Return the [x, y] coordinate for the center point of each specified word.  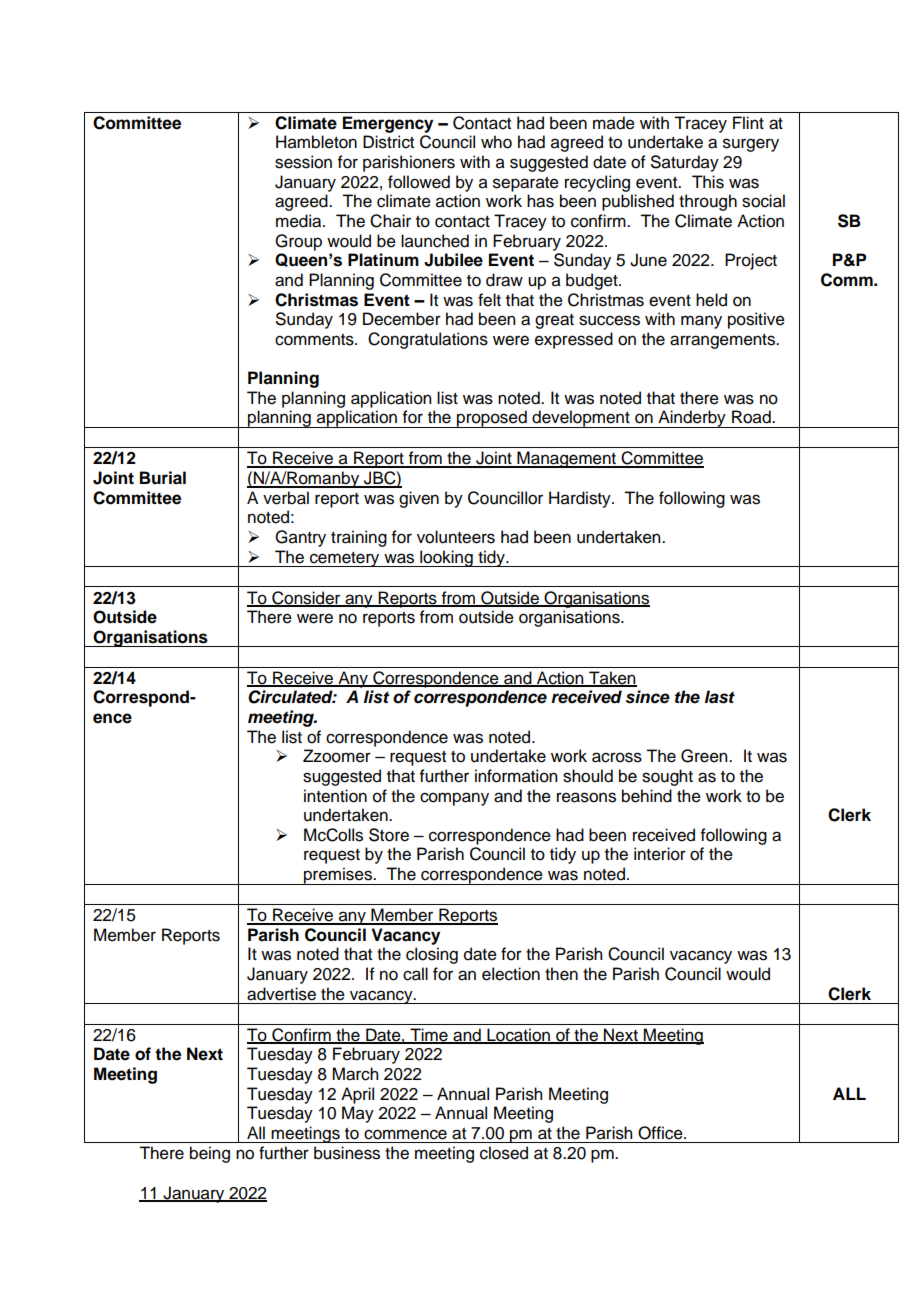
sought [667, 777]
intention [335, 796]
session [303, 162]
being [210, 1154]
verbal [286, 498]
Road [752, 417]
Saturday [685, 163]
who [496, 142]
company [454, 799]
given [419, 499]
